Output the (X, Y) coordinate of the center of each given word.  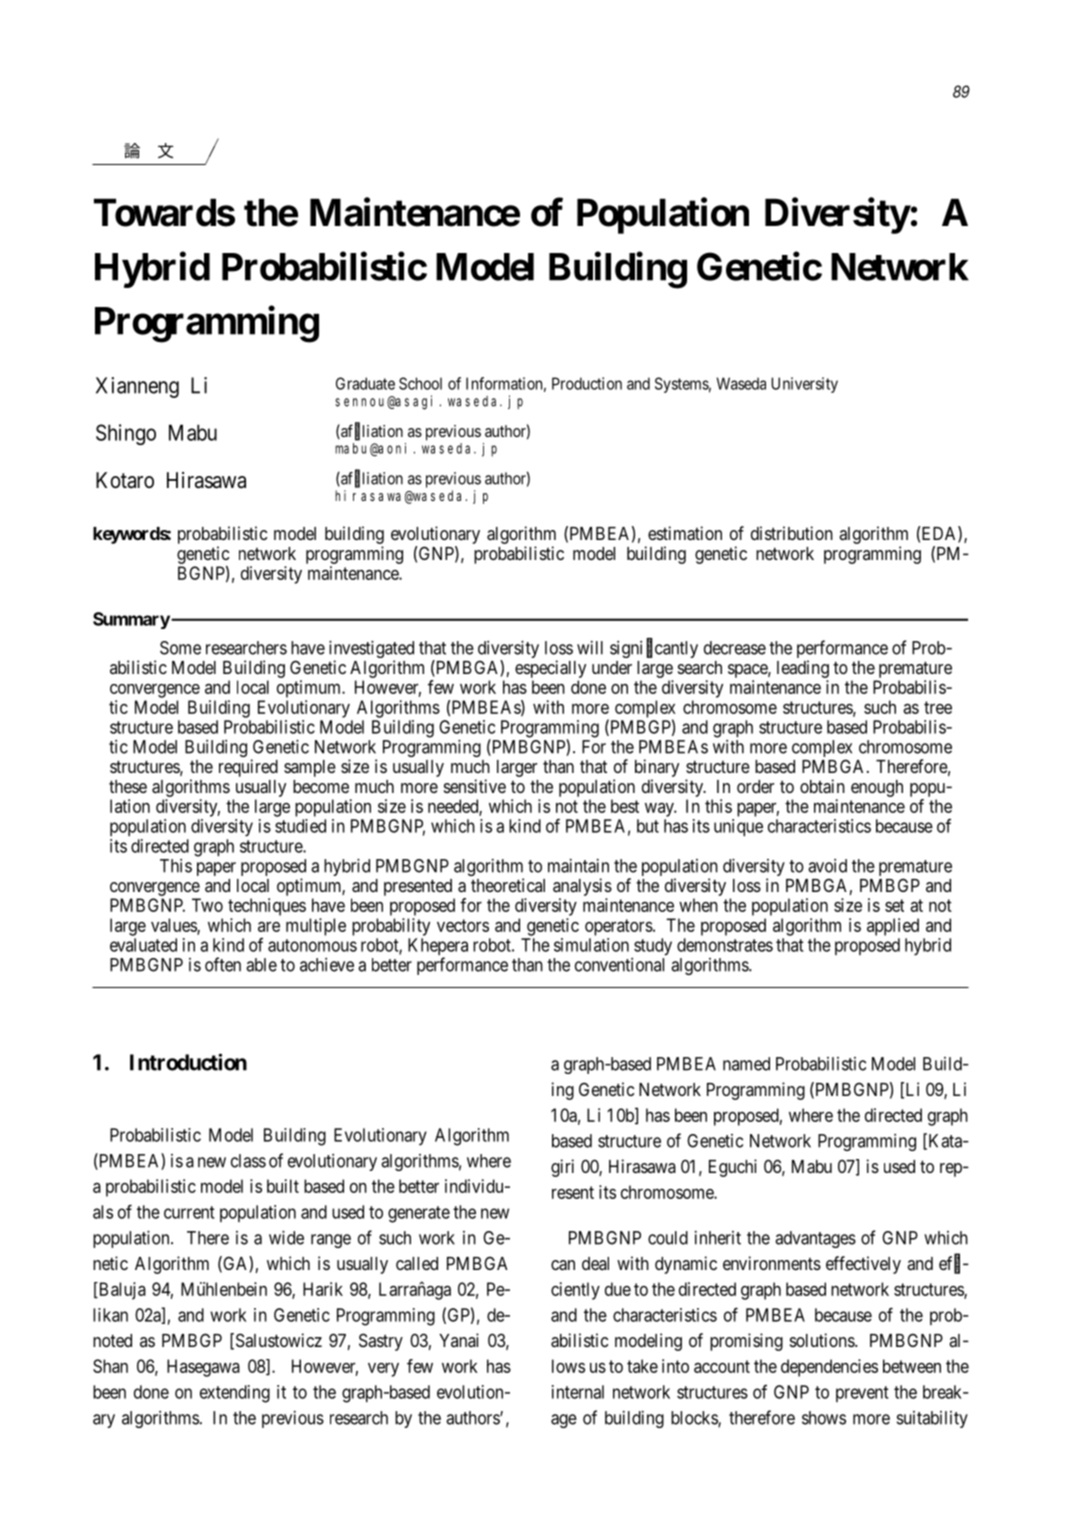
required (248, 768)
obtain (822, 786)
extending (235, 1394)
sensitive (475, 786)
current (189, 1212)
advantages (815, 1239)
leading (803, 669)
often (223, 964)
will (590, 648)
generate (419, 1214)
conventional (619, 965)
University (804, 385)
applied (893, 927)
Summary (131, 620)
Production (587, 383)
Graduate (365, 383)
